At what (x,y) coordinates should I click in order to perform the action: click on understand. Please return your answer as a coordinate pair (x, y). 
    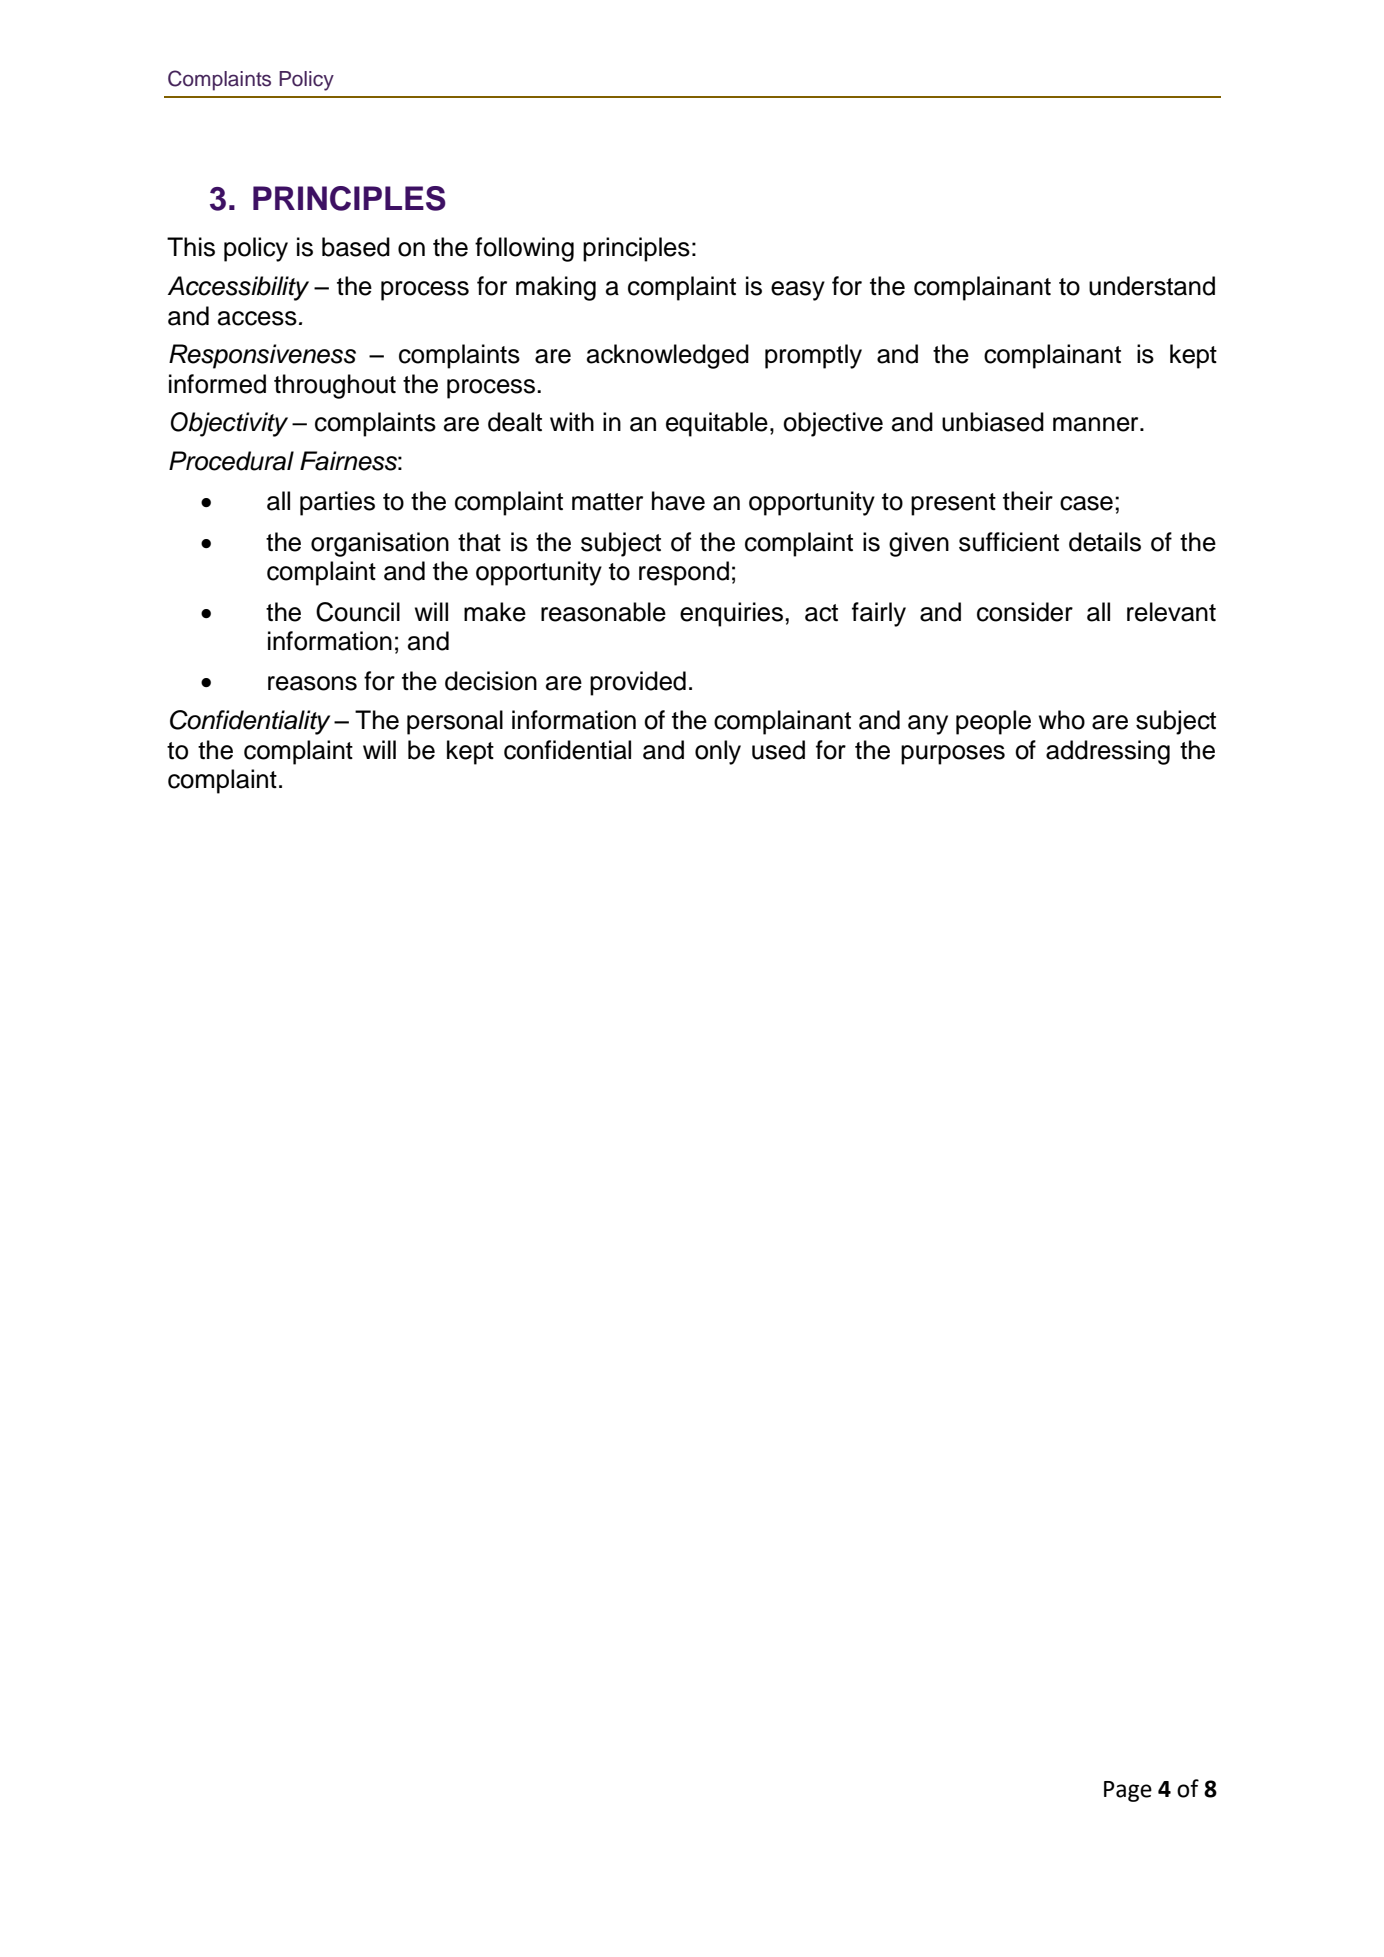
    Looking at the image, I should click on (1152, 286).
